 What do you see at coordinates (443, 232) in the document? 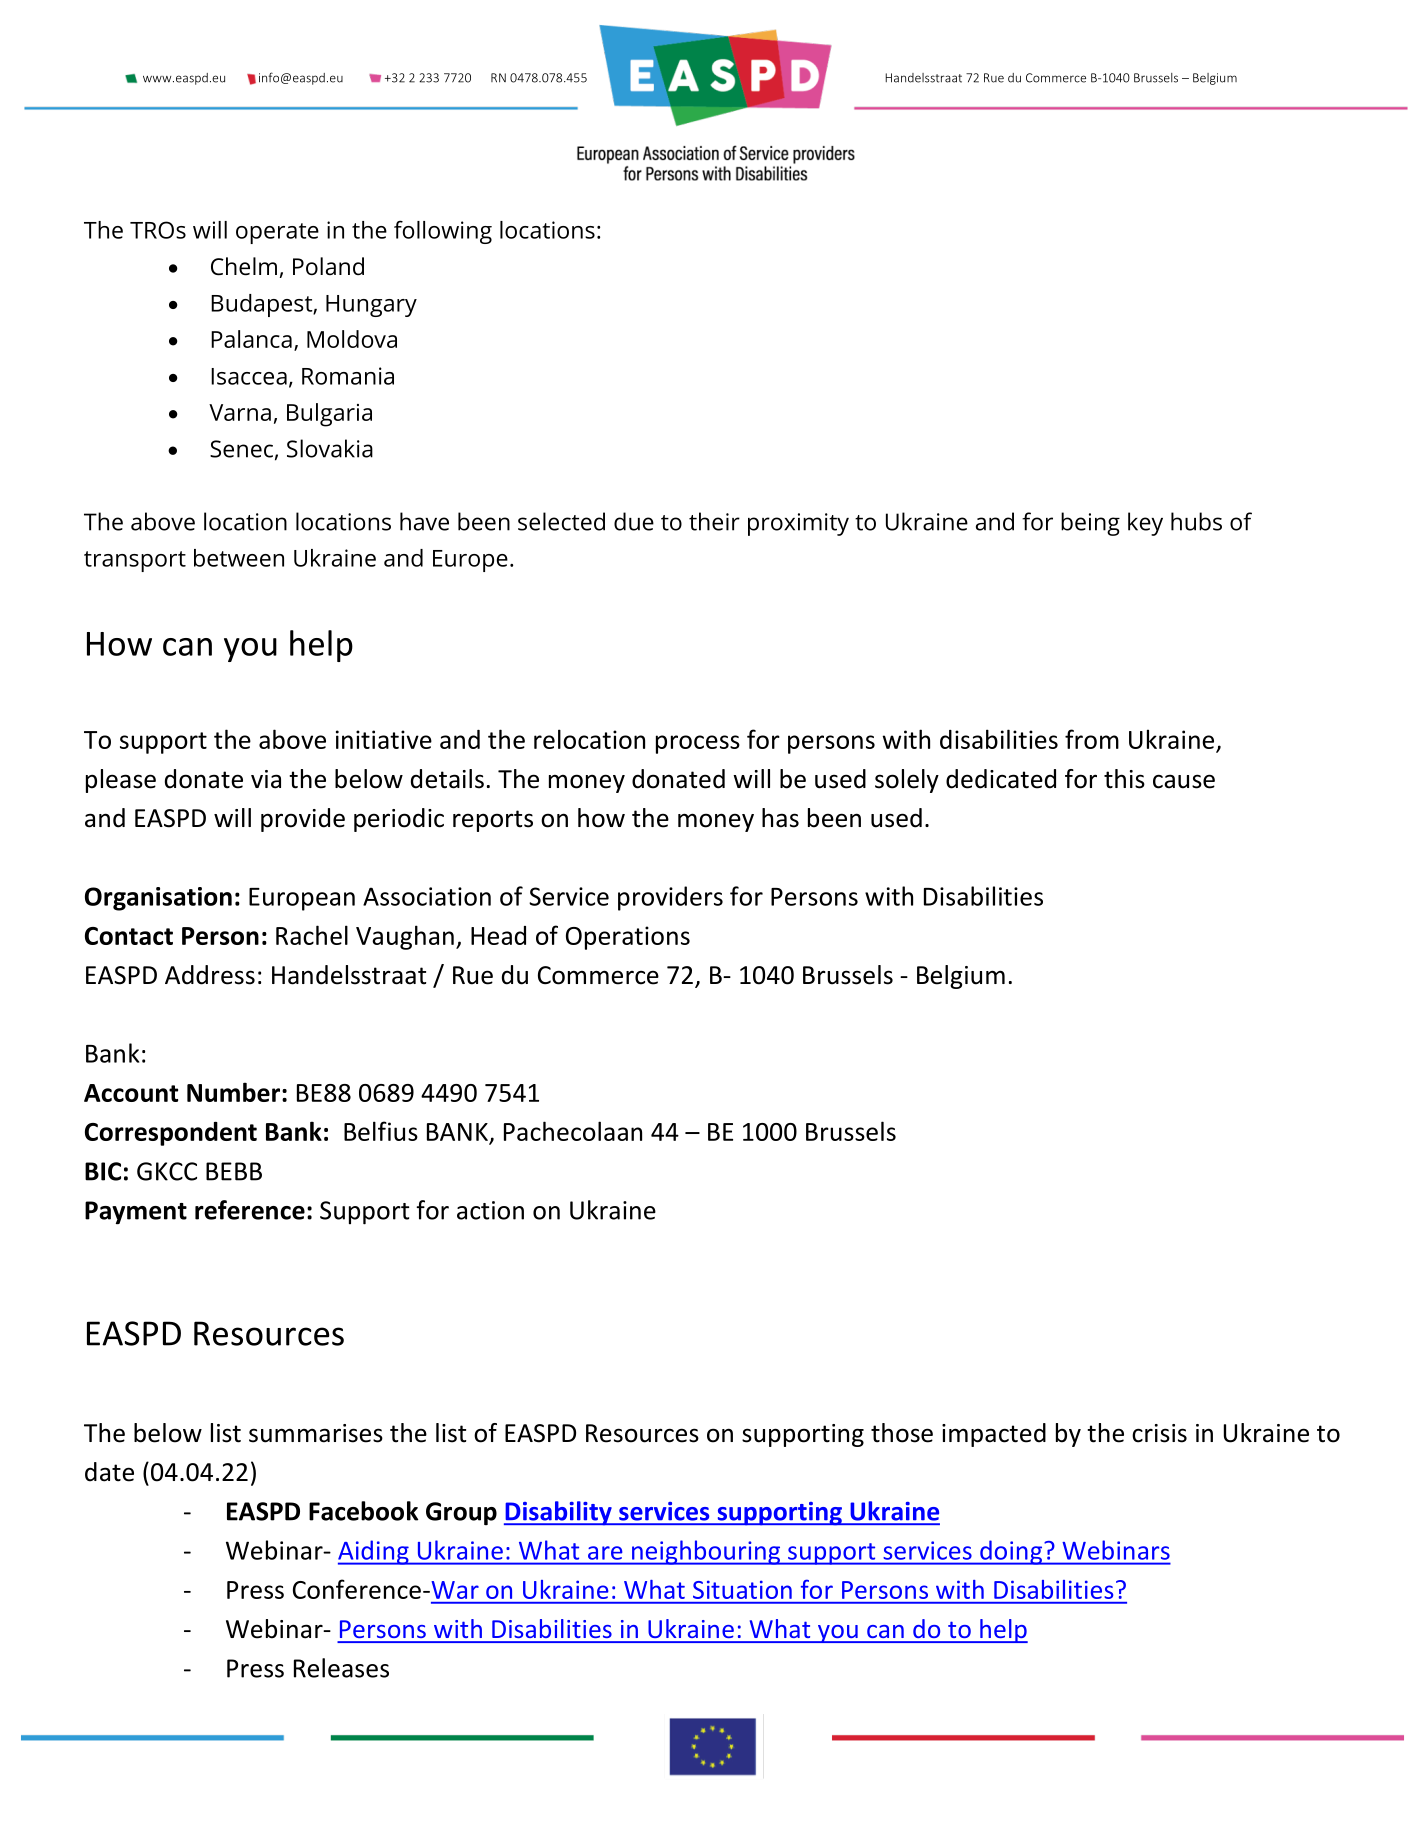
I see `following` at bounding box center [443, 232].
